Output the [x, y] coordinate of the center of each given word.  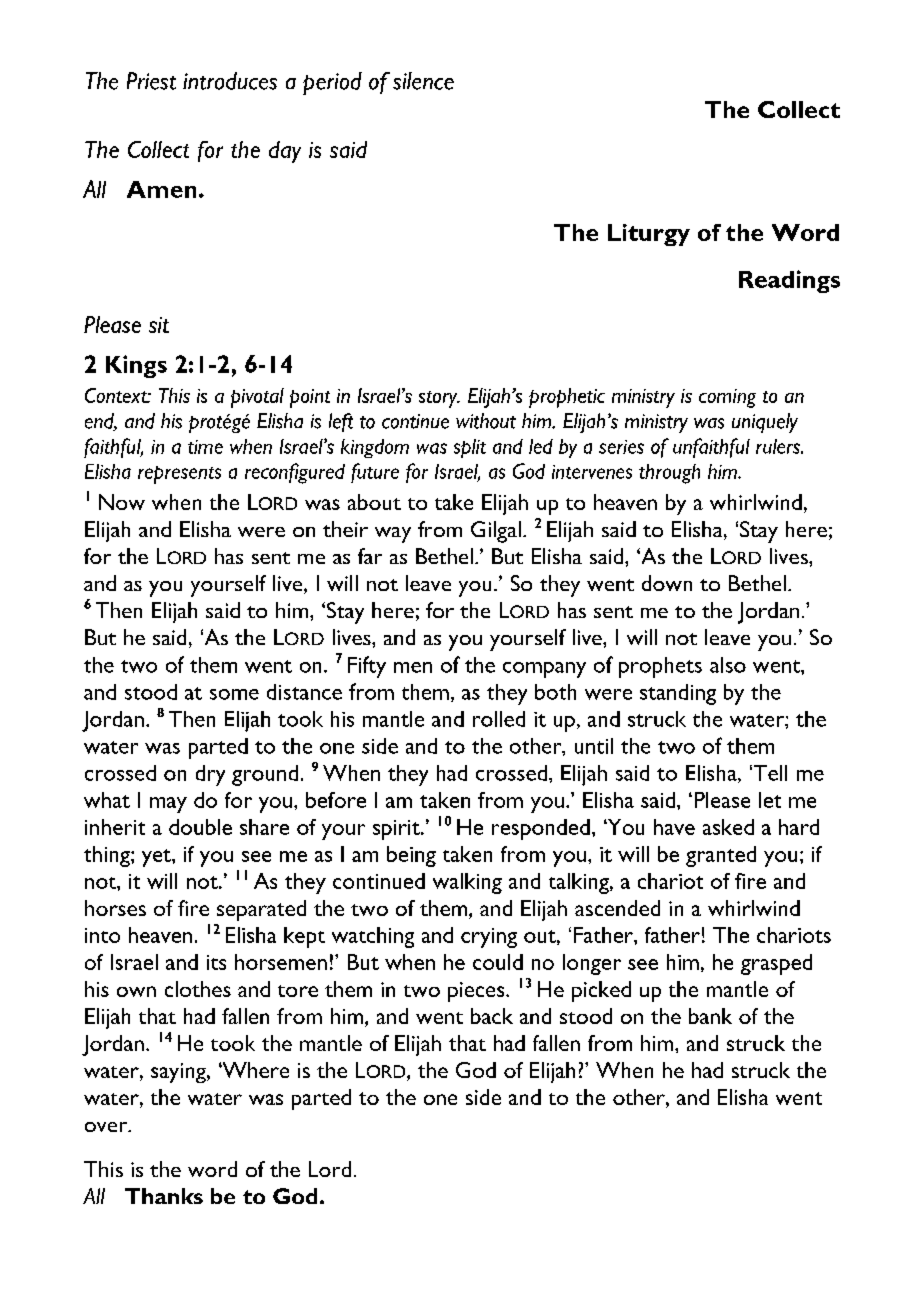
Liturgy [649, 235]
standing [678, 694]
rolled [499, 719]
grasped [776, 964]
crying [489, 938]
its [216, 962]
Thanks [164, 1196]
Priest [151, 81]
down [667, 583]
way [393, 535]
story [439, 399]
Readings [789, 281]
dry [210, 775]
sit [159, 325]
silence [423, 81]
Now [122, 502]
